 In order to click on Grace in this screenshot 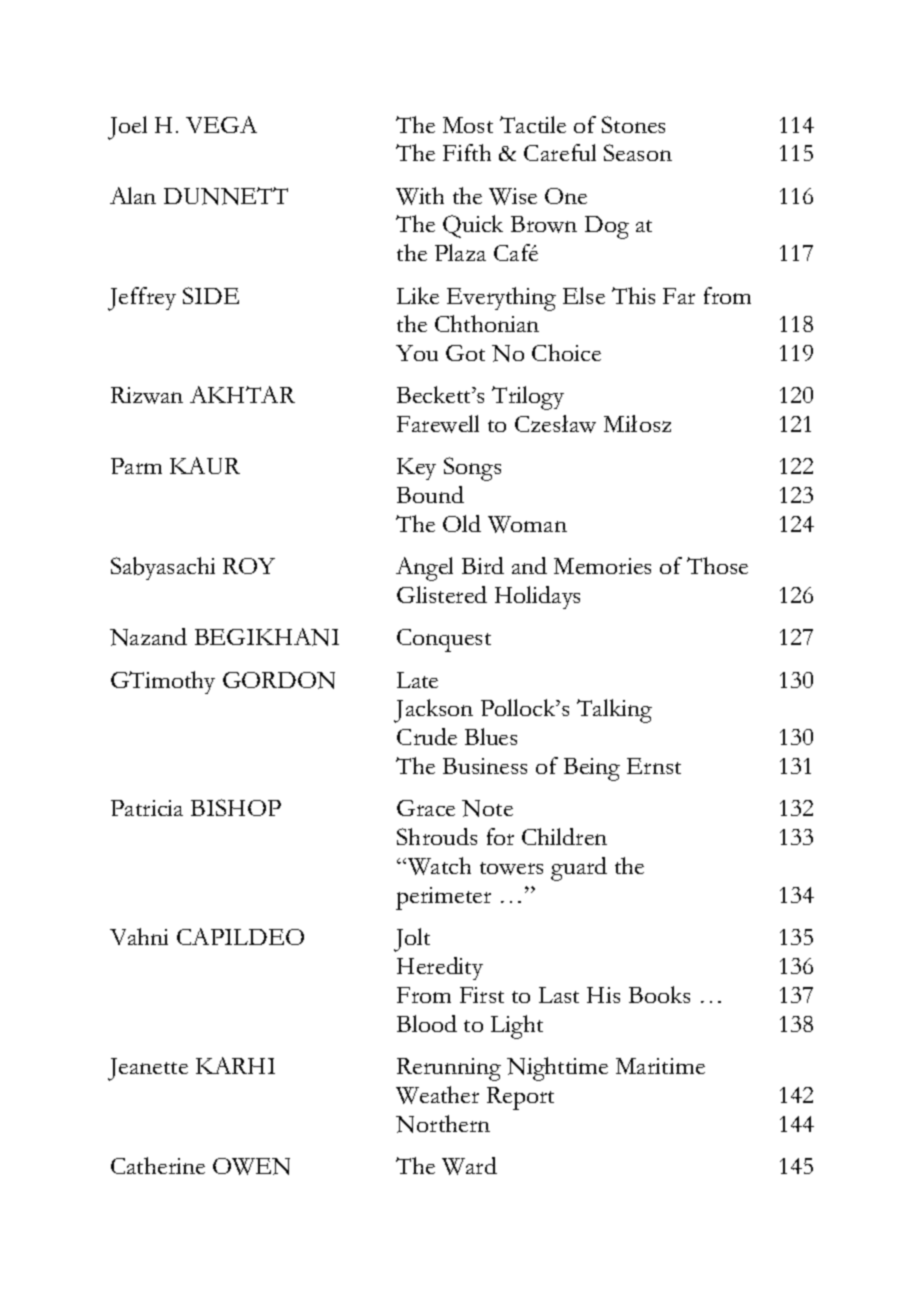, I will do `click(426, 808)`.
